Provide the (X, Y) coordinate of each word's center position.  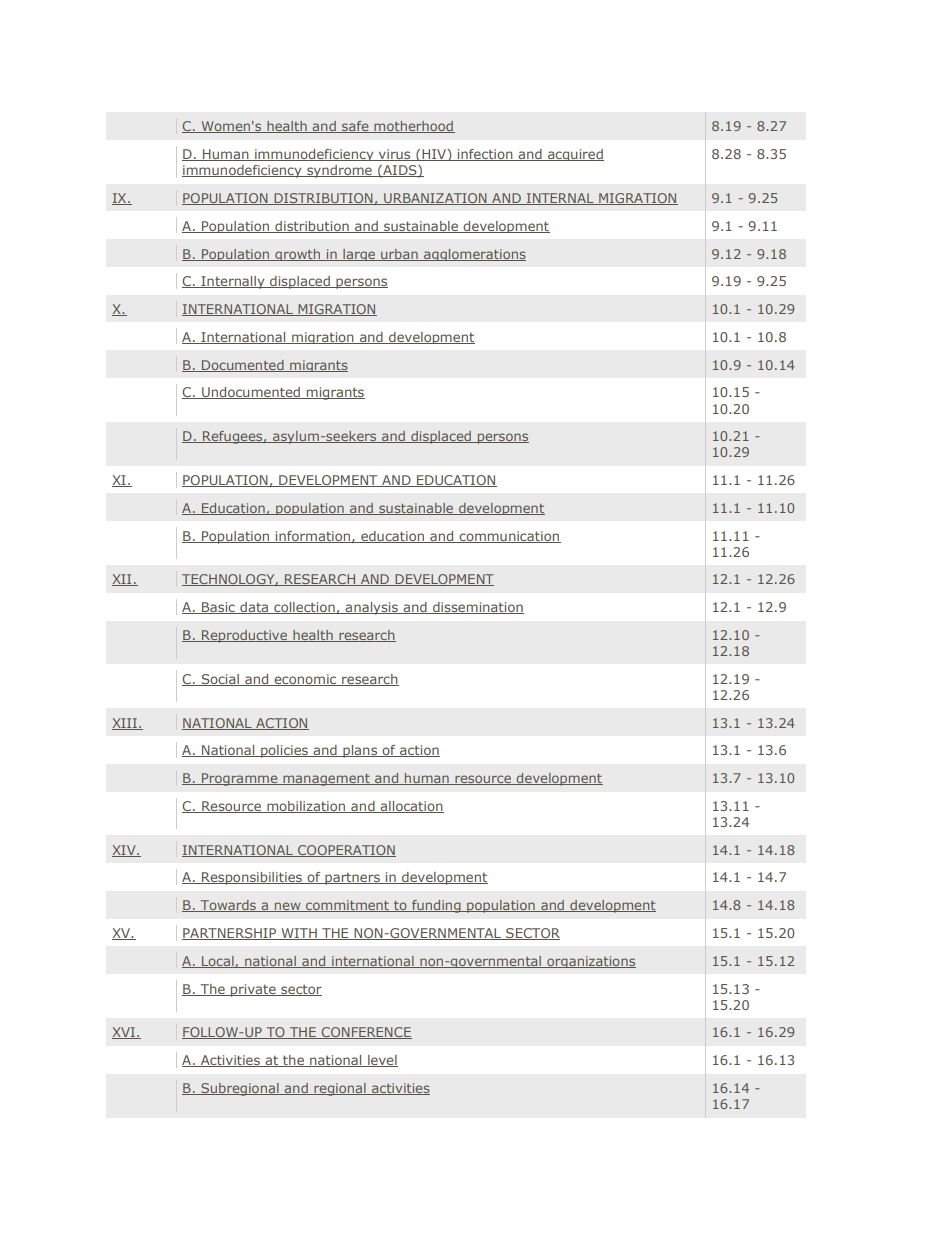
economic (305, 680)
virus (395, 155)
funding (436, 906)
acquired (575, 155)
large (359, 255)
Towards (228, 906)
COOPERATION (346, 851)
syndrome (339, 171)
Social (220, 680)
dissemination (477, 608)
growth (298, 255)
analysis (372, 608)
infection (485, 155)
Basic (218, 608)
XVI (124, 1033)
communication (509, 537)
